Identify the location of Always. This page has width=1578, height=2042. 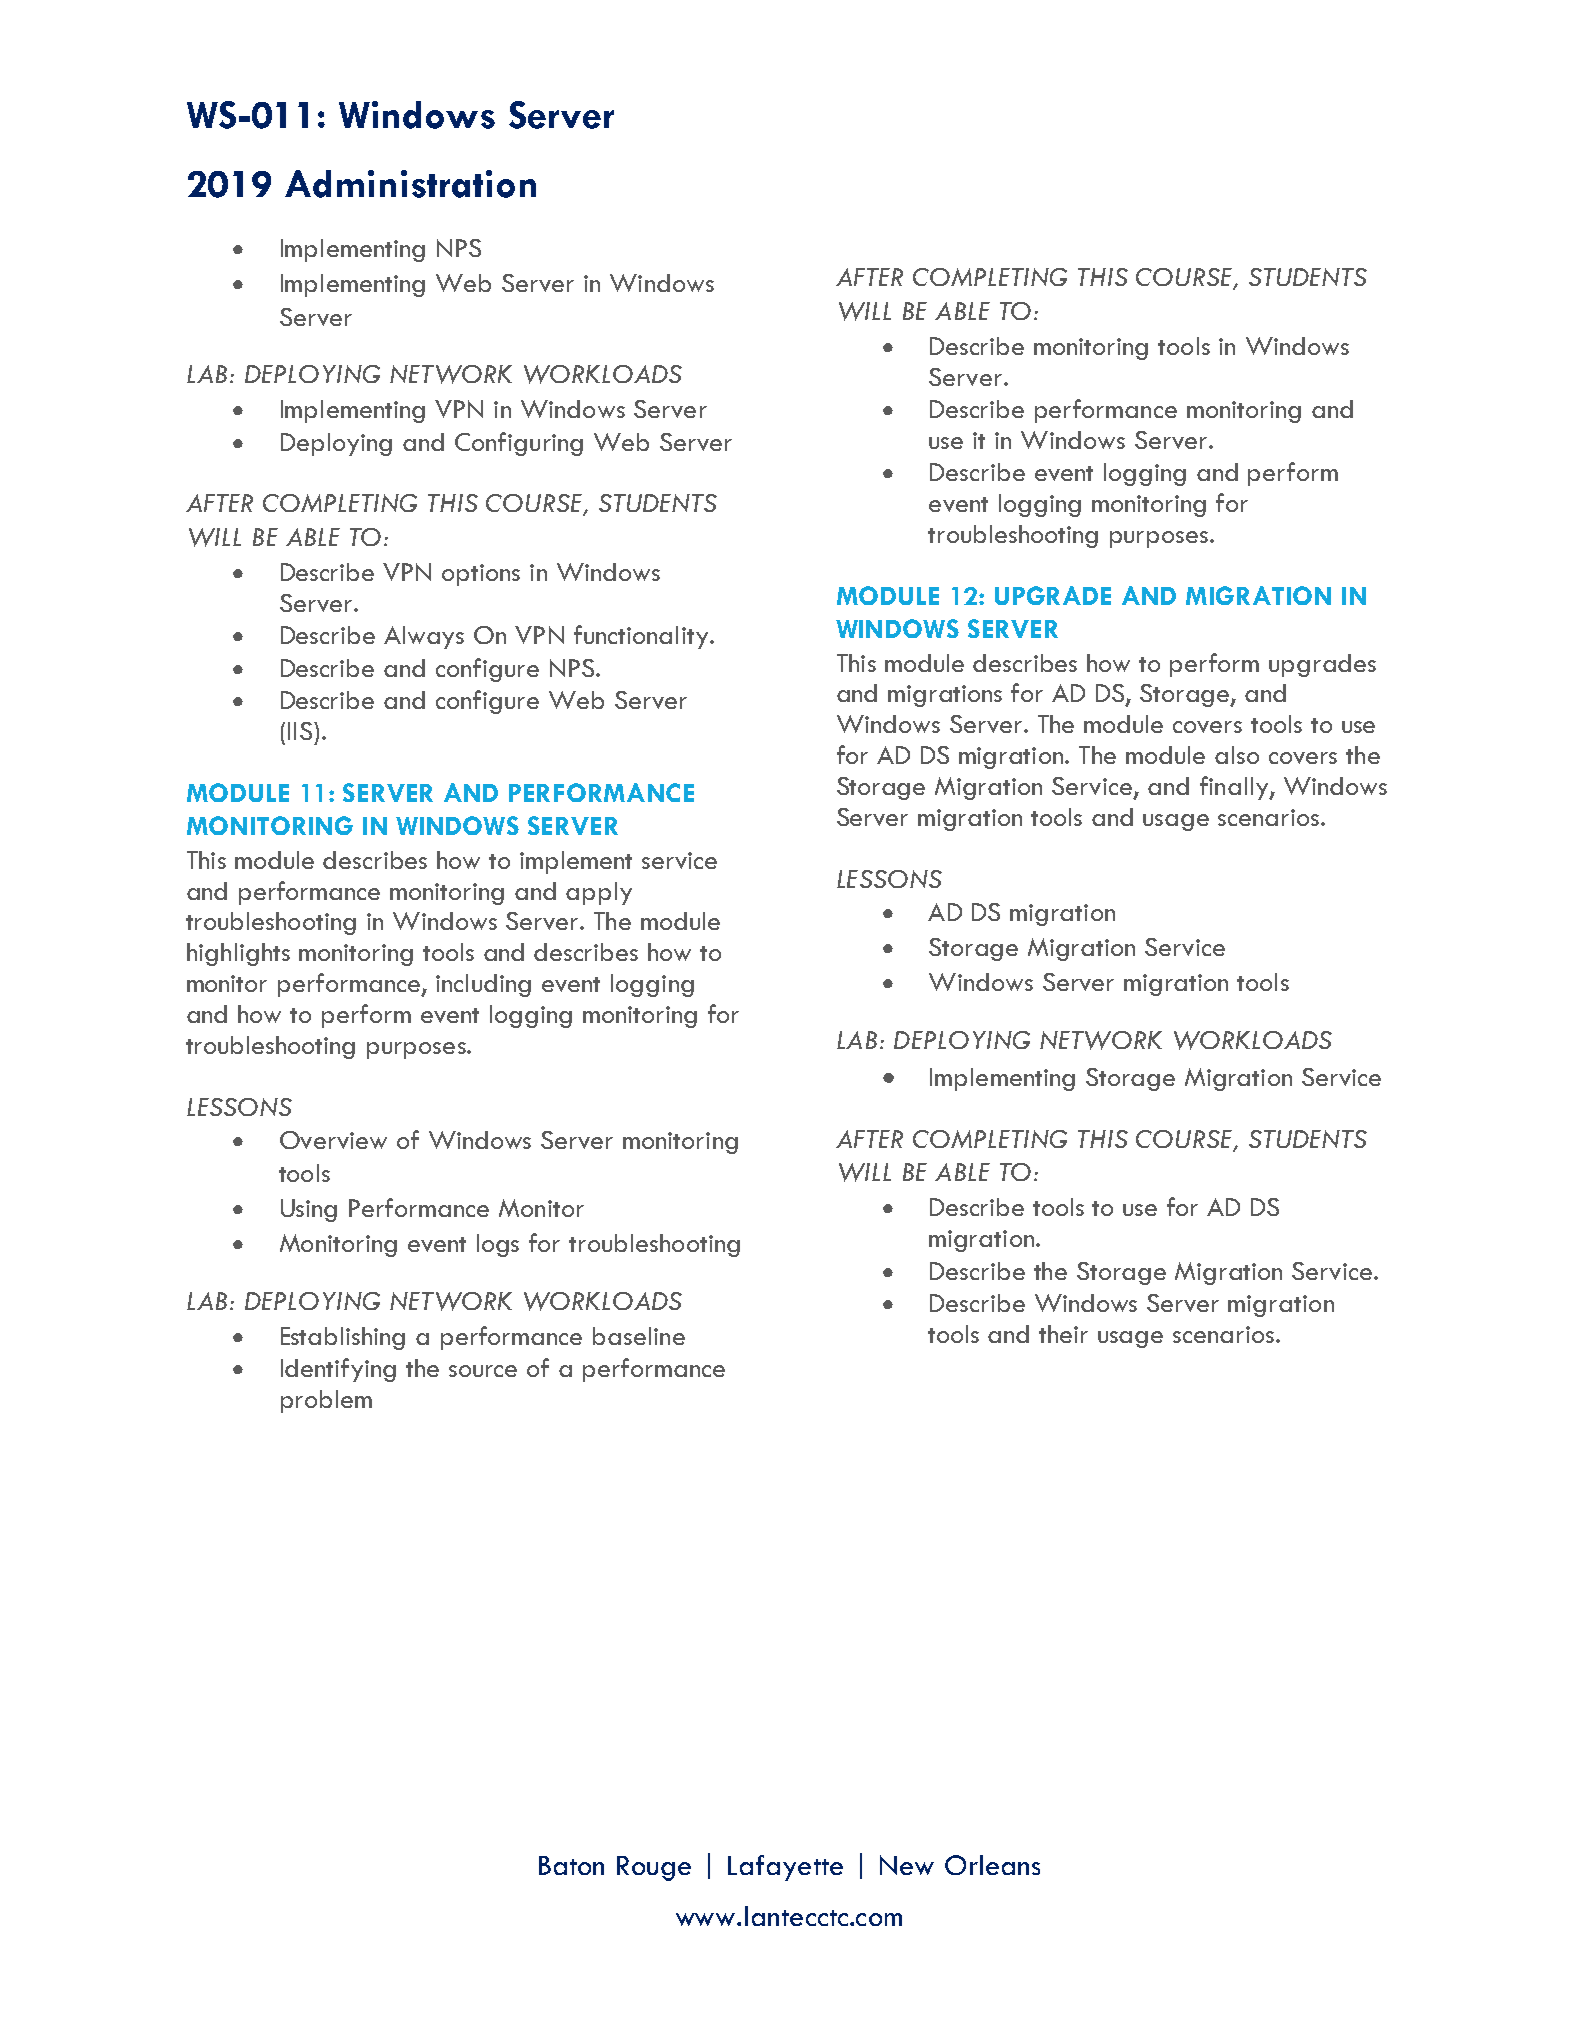
(424, 637).
